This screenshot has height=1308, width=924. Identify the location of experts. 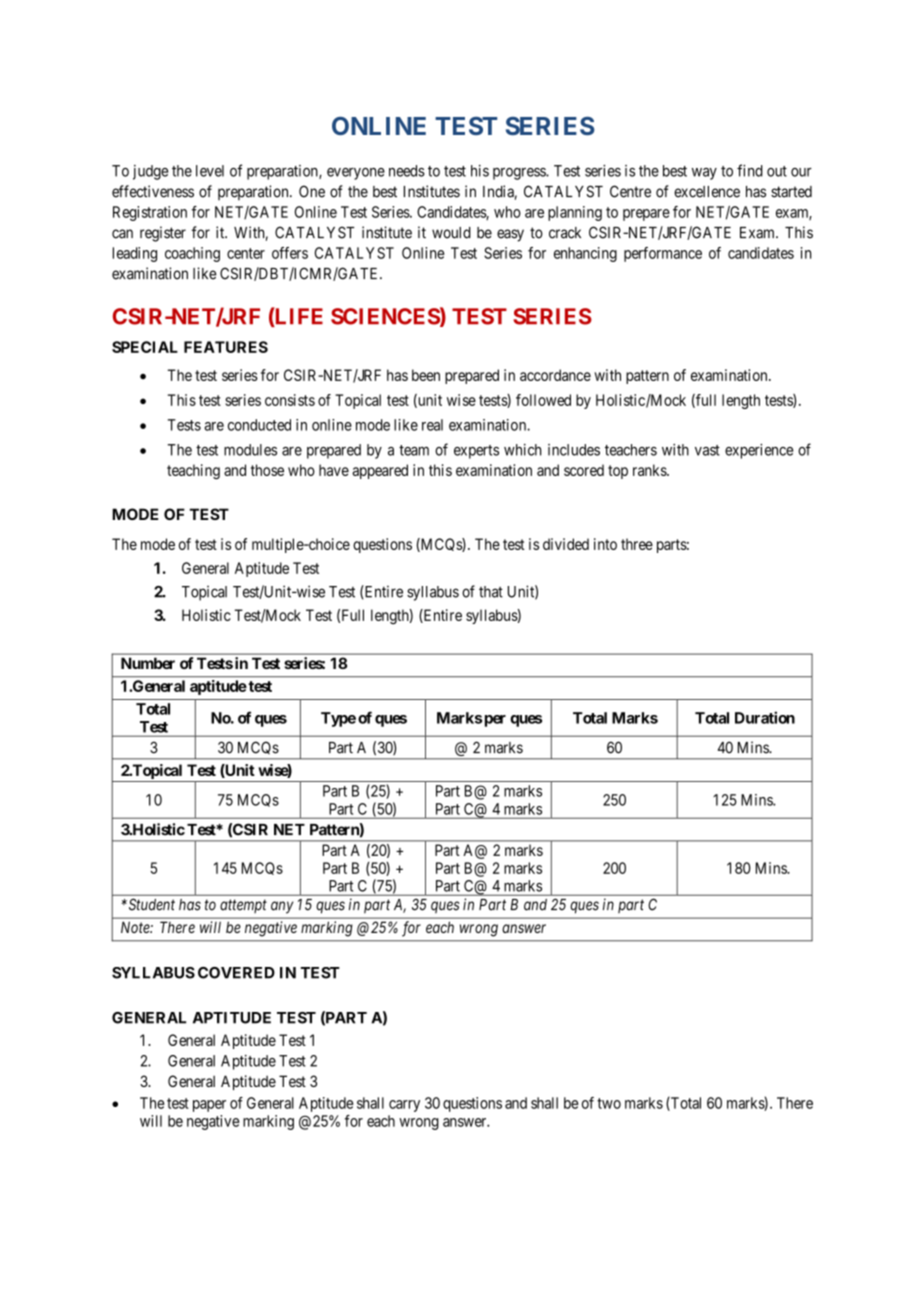
(476, 452).
